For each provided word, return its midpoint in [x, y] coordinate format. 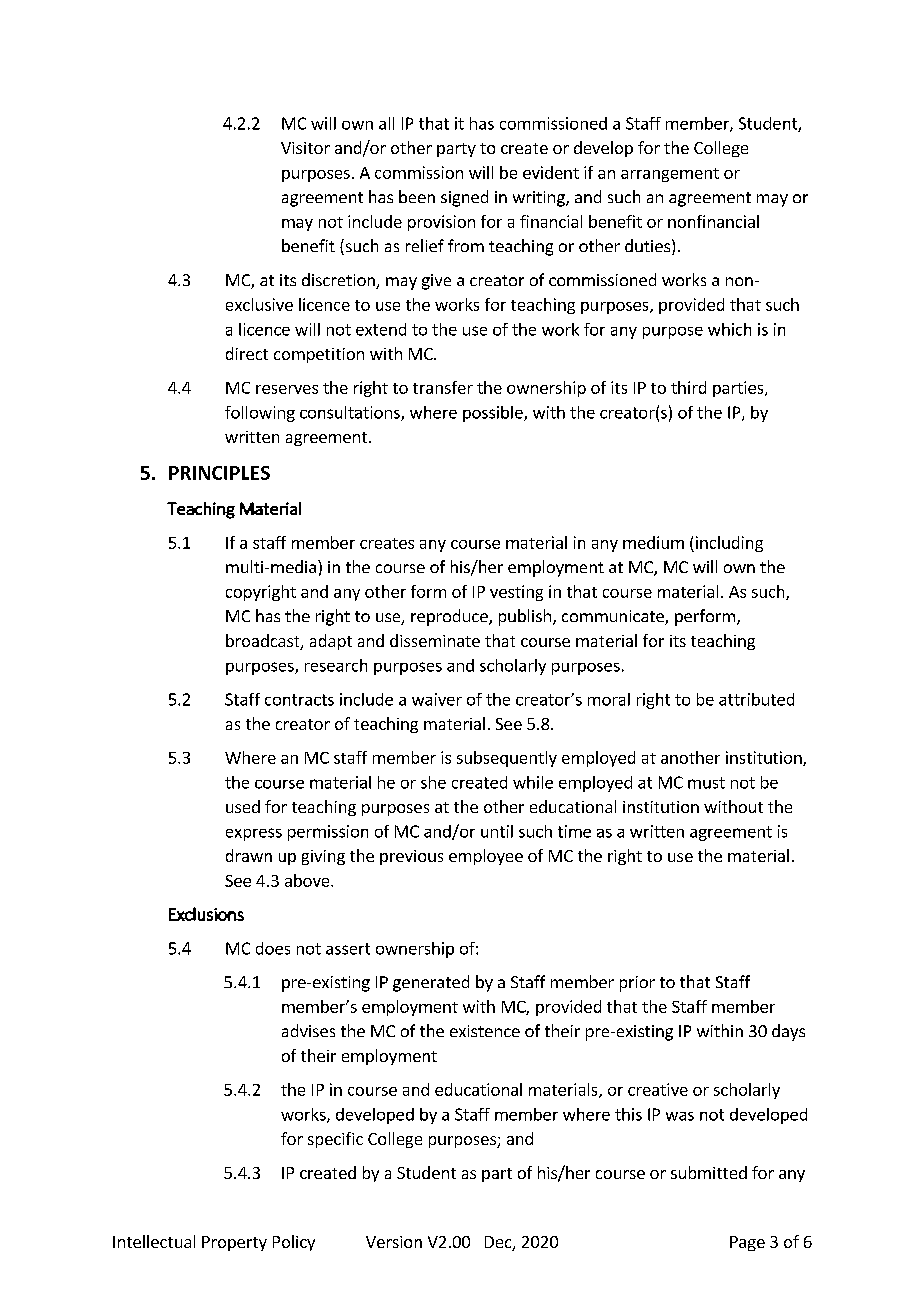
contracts [299, 700]
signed [464, 198]
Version [394, 1242]
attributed [756, 699]
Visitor [305, 148]
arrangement [670, 175]
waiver [437, 699]
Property [234, 1243]
